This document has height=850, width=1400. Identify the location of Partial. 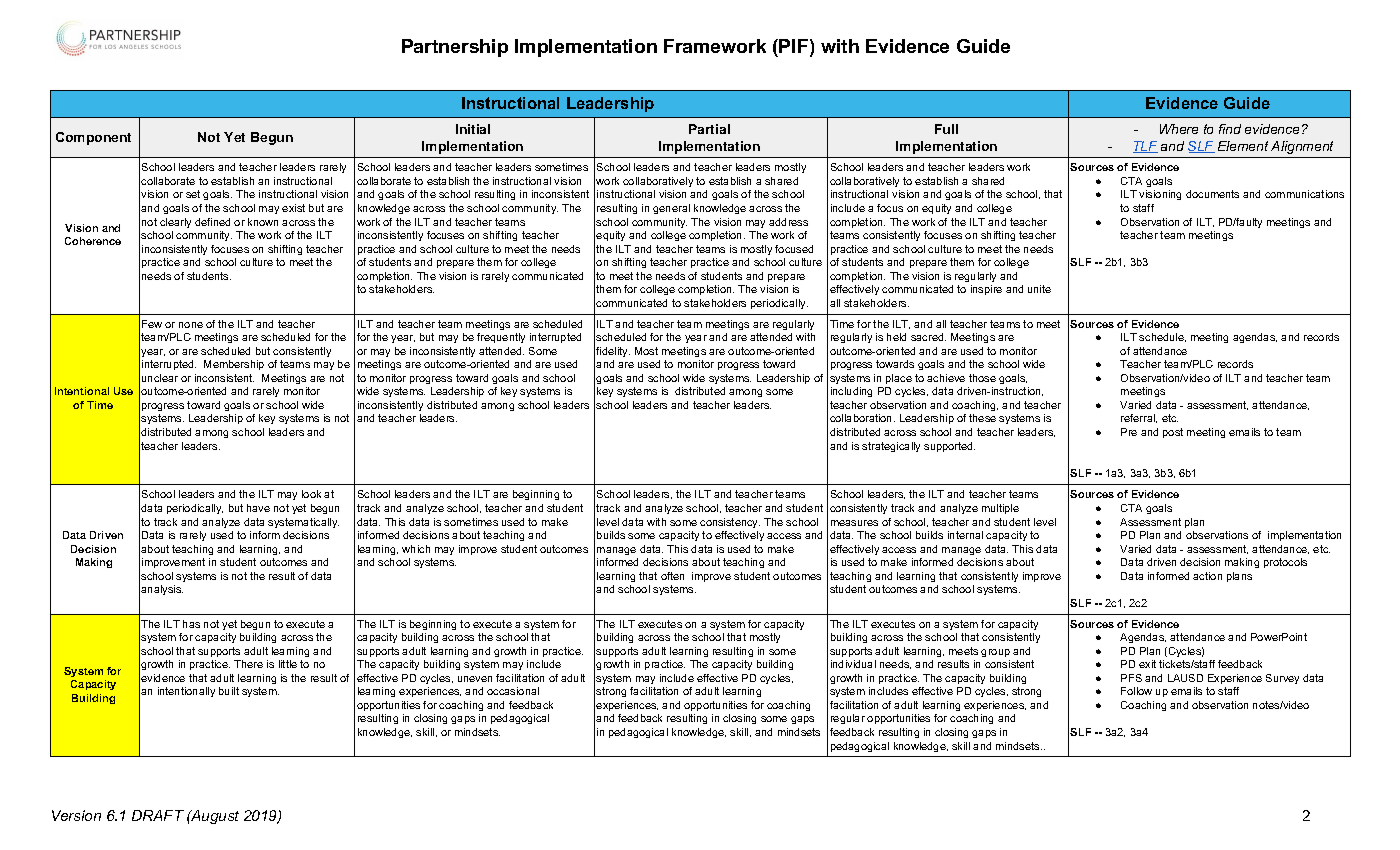
(709, 129).
